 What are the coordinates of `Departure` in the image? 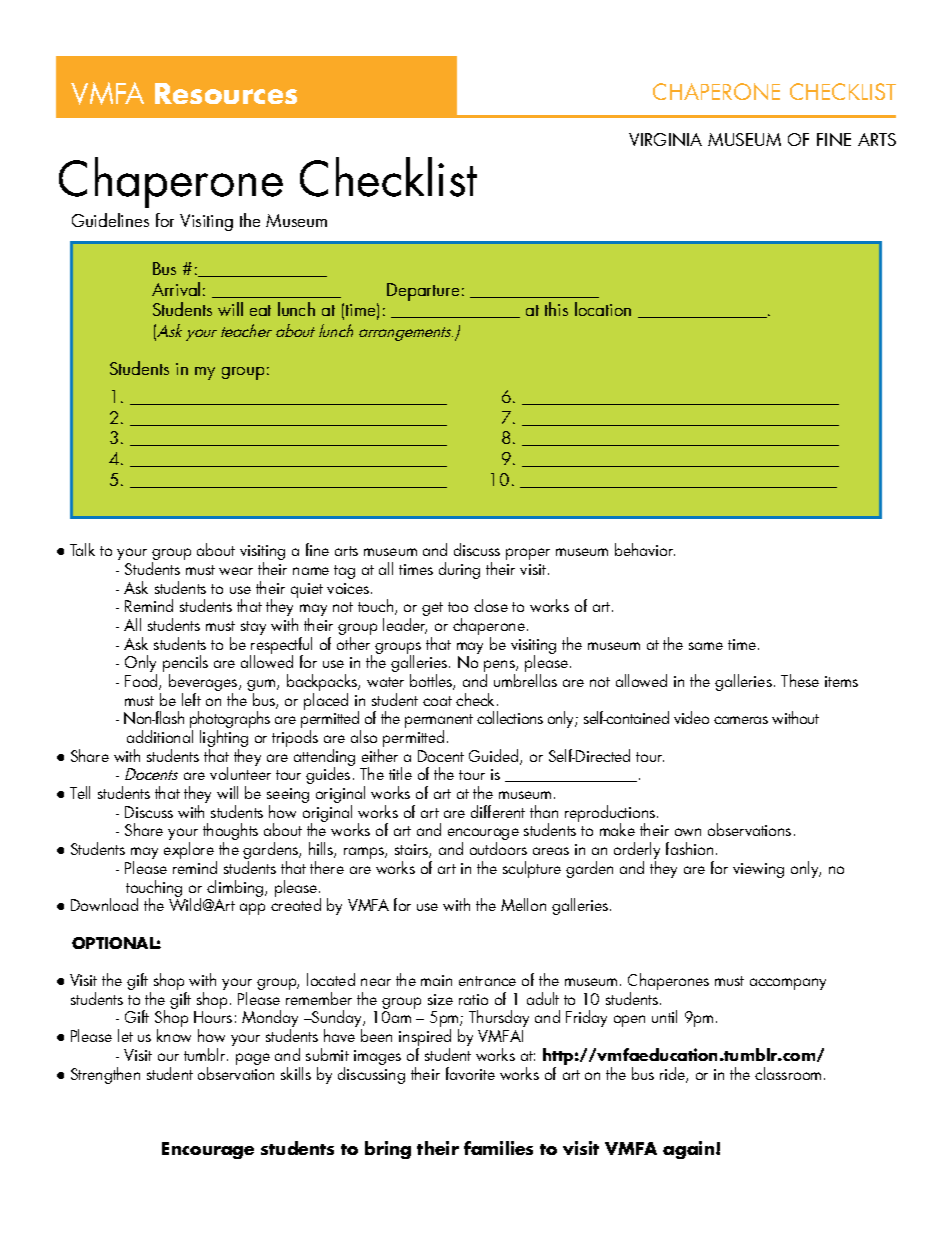 It's located at (423, 292).
